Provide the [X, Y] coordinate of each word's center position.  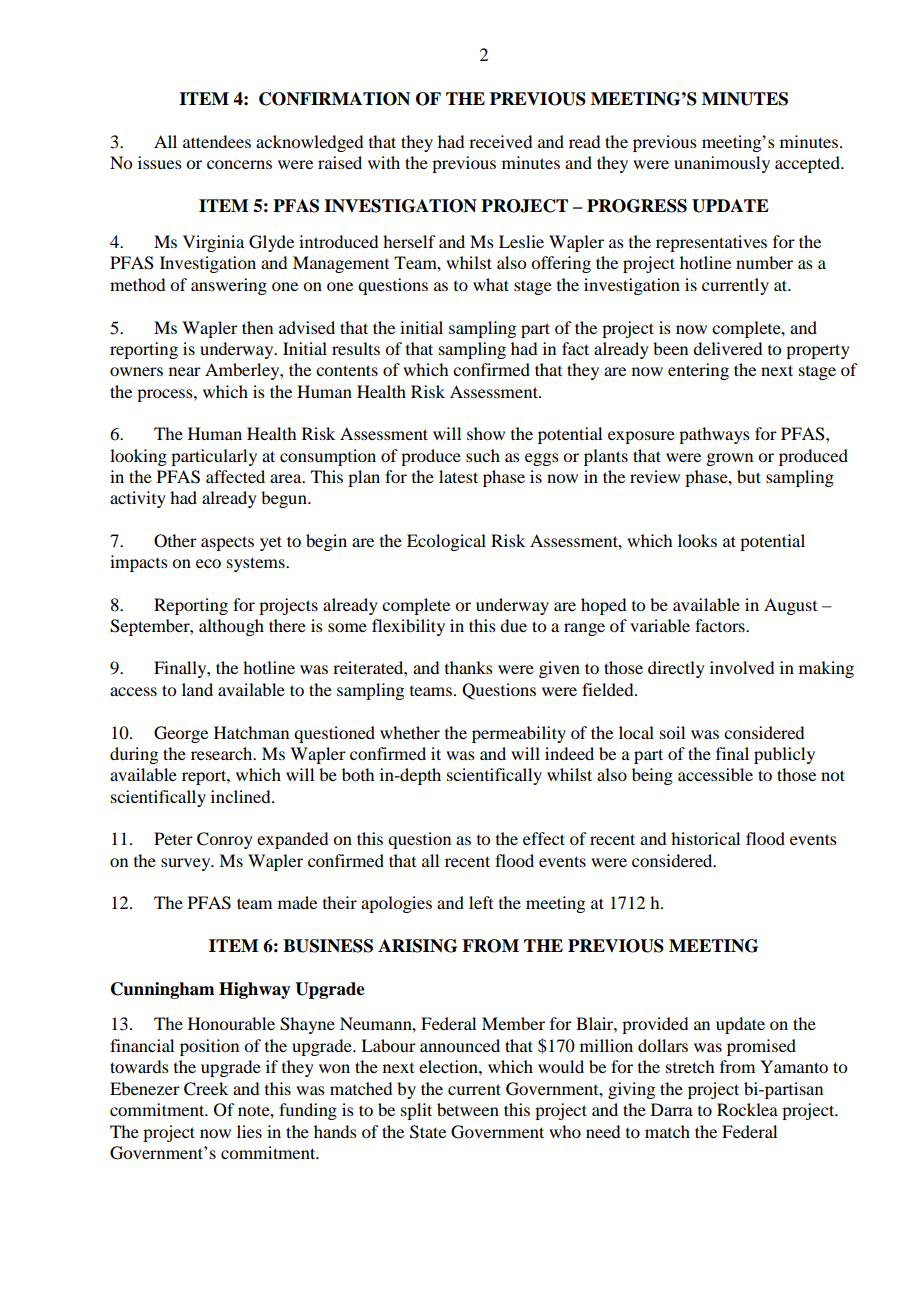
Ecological [446, 542]
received [500, 141]
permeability [519, 734]
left [481, 902]
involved [742, 667]
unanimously [722, 164]
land [197, 689]
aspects [227, 543]
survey [187, 864]
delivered [727, 348]
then [257, 327]
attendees [217, 141]
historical [705, 838]
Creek [206, 1089]
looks [697, 540]
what [491, 284]
